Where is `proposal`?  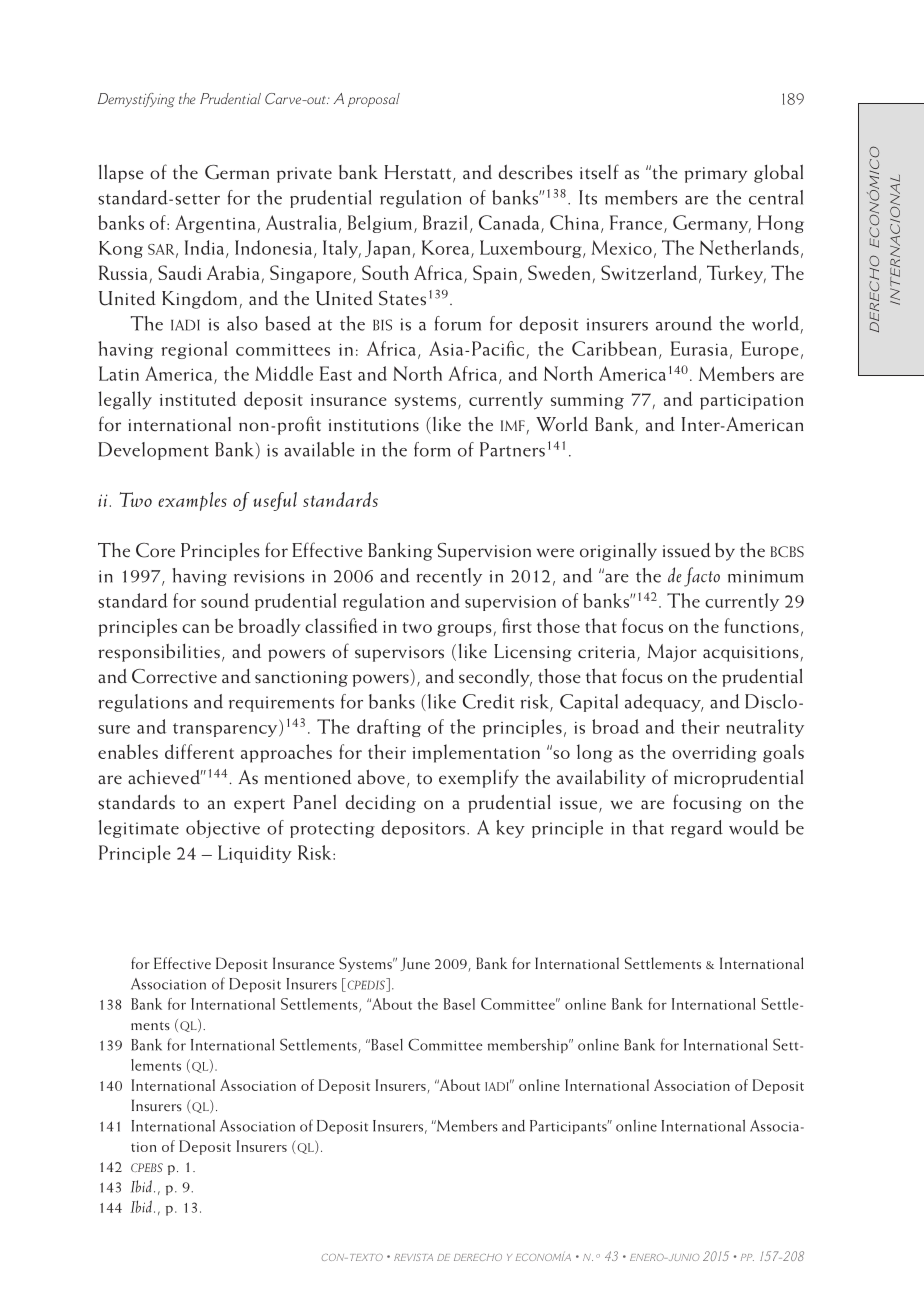 proposal is located at coordinates (374, 100).
